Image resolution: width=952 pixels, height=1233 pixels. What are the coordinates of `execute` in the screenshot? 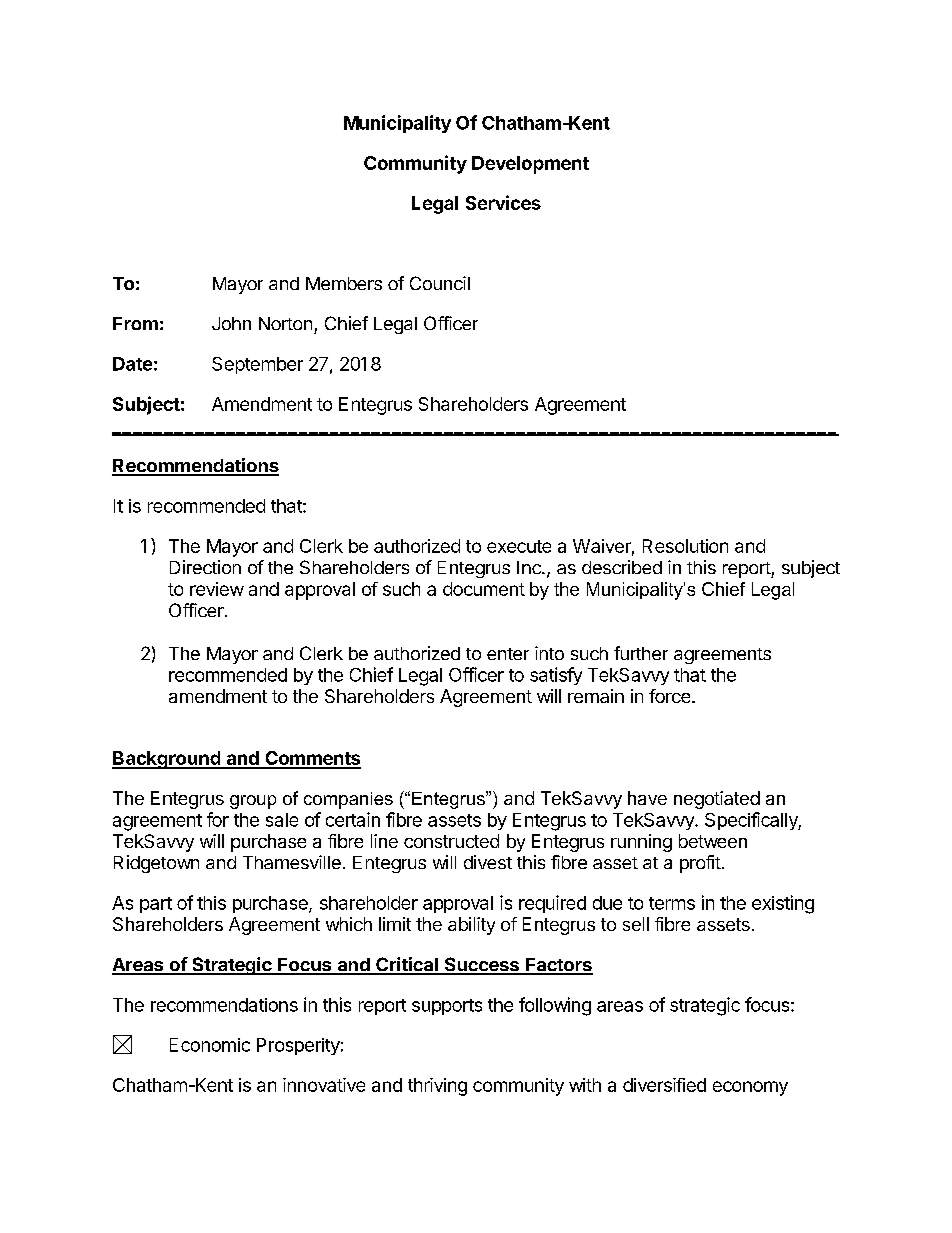 It's located at (519, 546).
